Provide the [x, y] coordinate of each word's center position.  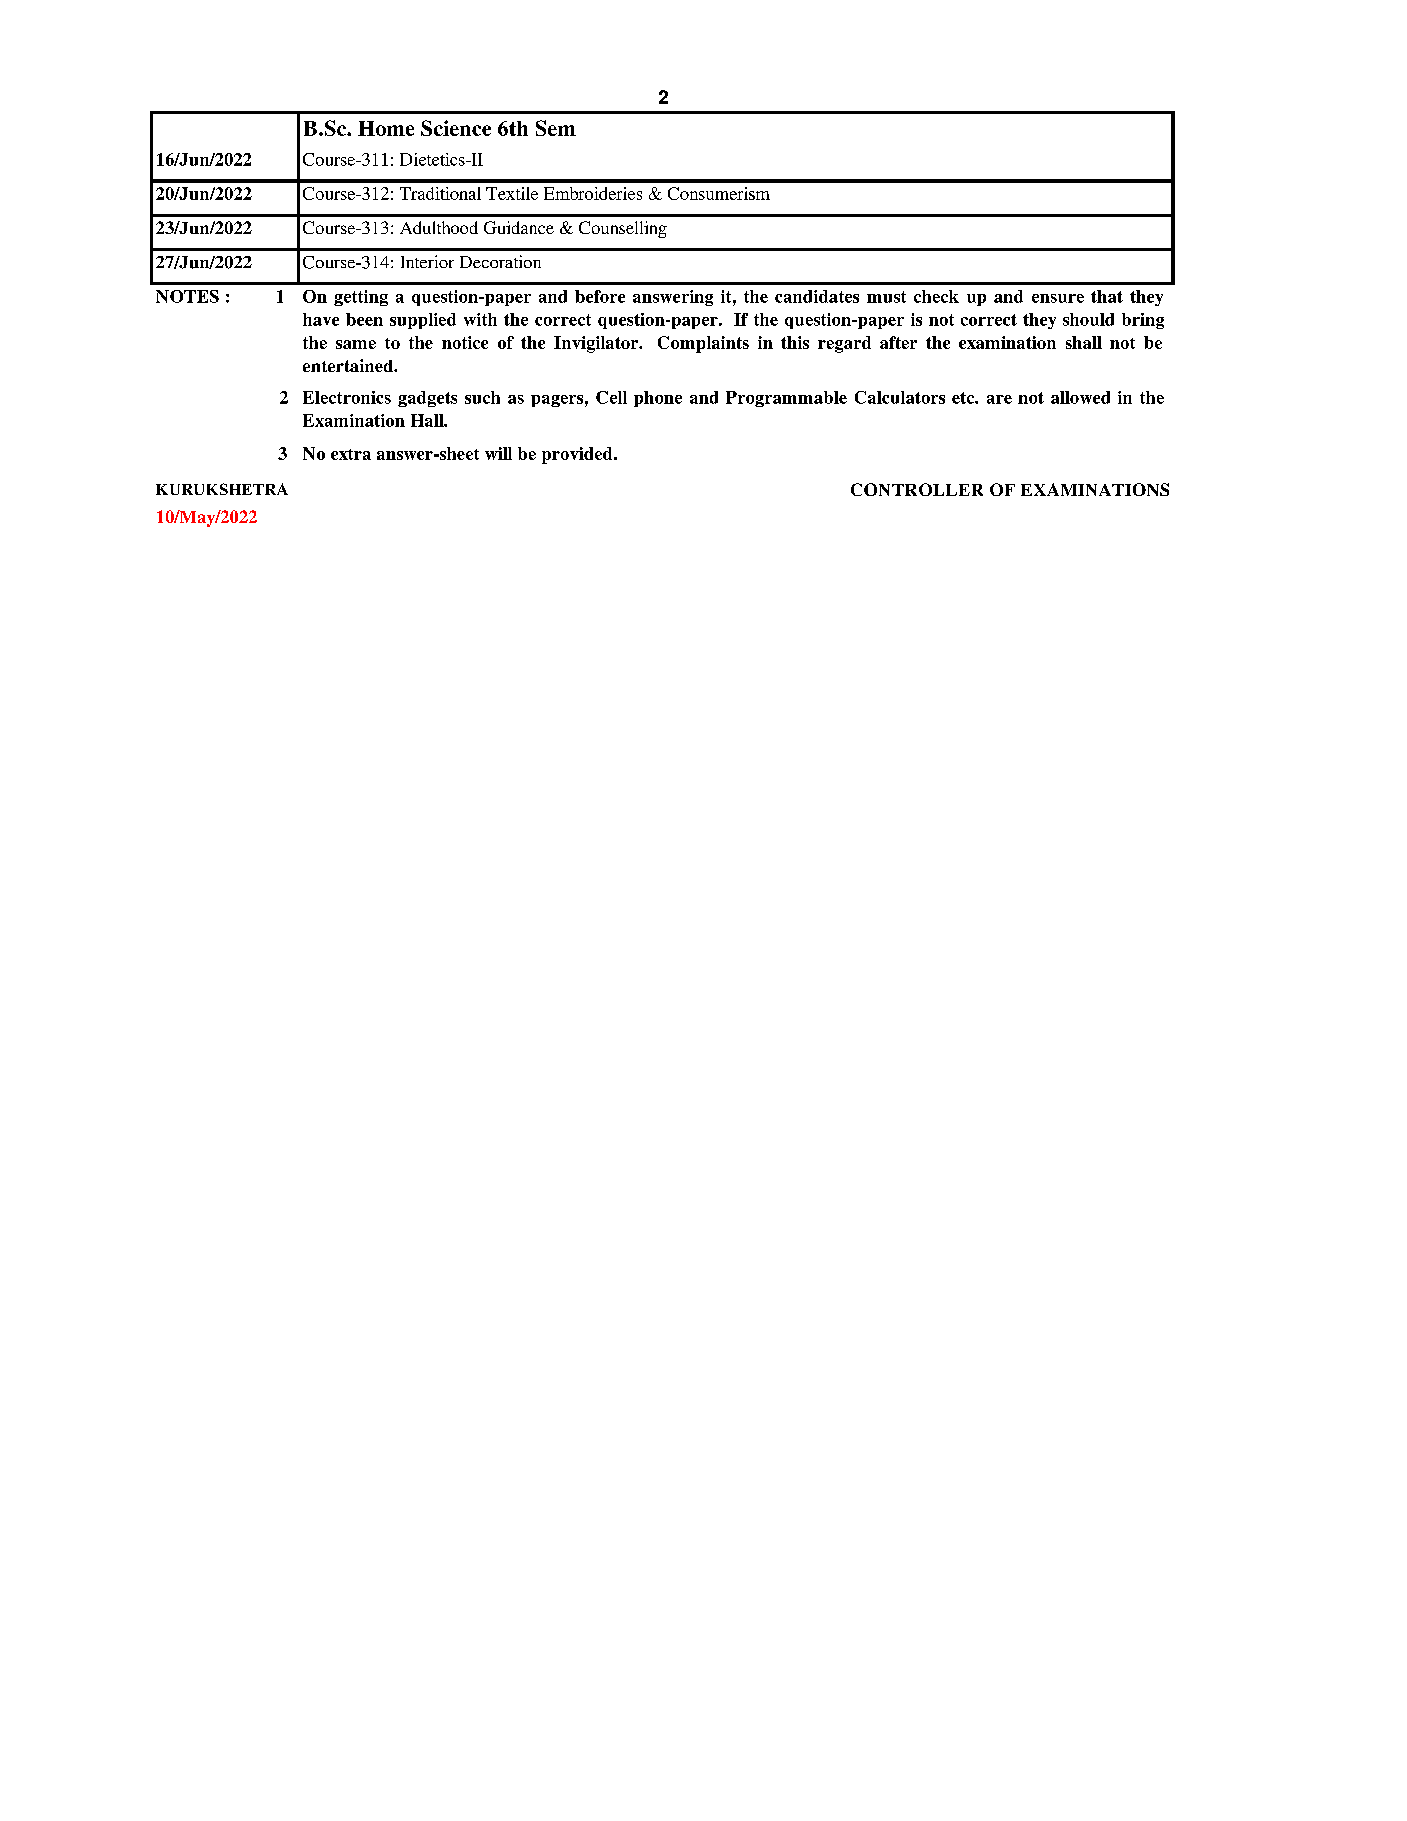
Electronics [347, 397]
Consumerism [719, 193]
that [1107, 296]
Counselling [623, 229]
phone [658, 399]
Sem [556, 128]
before [600, 296]
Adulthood [439, 227]
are [999, 399]
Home [386, 128]
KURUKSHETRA [222, 489]
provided [578, 455]
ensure [1058, 298]
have [321, 319]
